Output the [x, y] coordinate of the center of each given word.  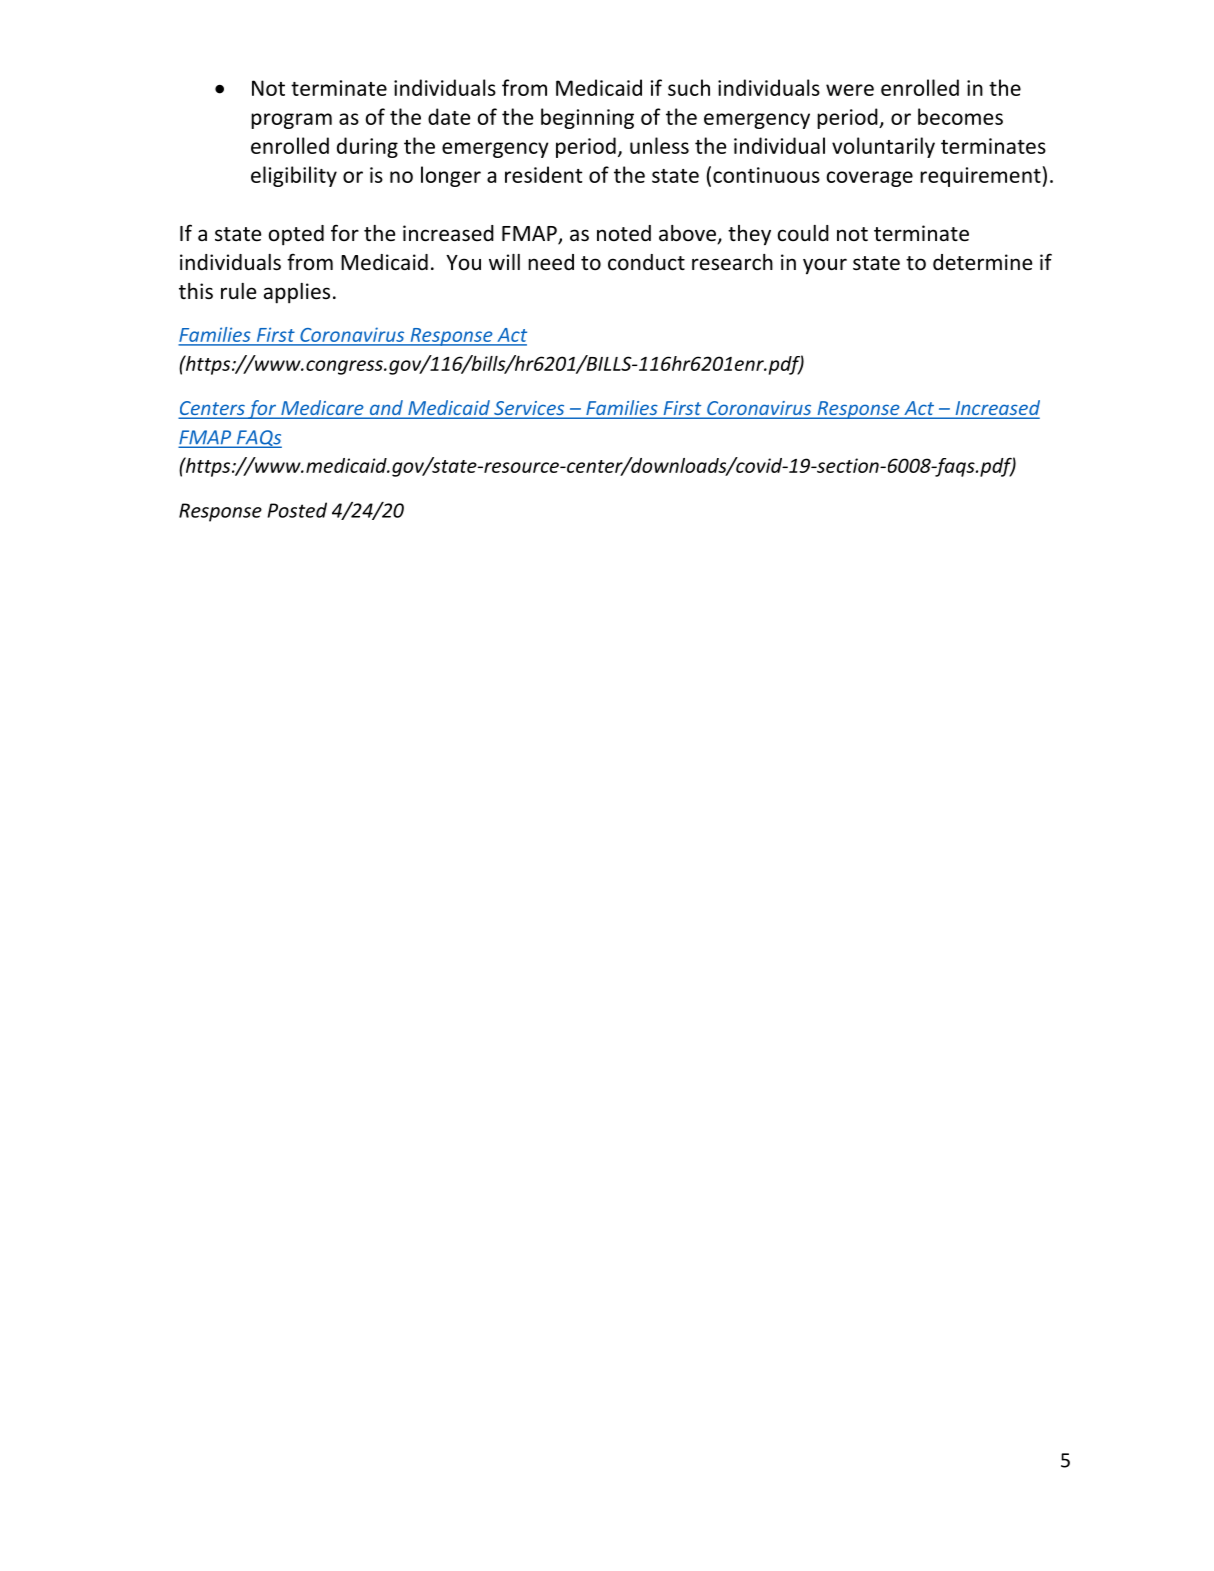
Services [529, 409]
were [850, 90]
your [825, 266]
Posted [297, 510]
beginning [587, 118]
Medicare [322, 409]
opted [296, 235]
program [291, 121]
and [386, 409]
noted [624, 233]
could [803, 233]
